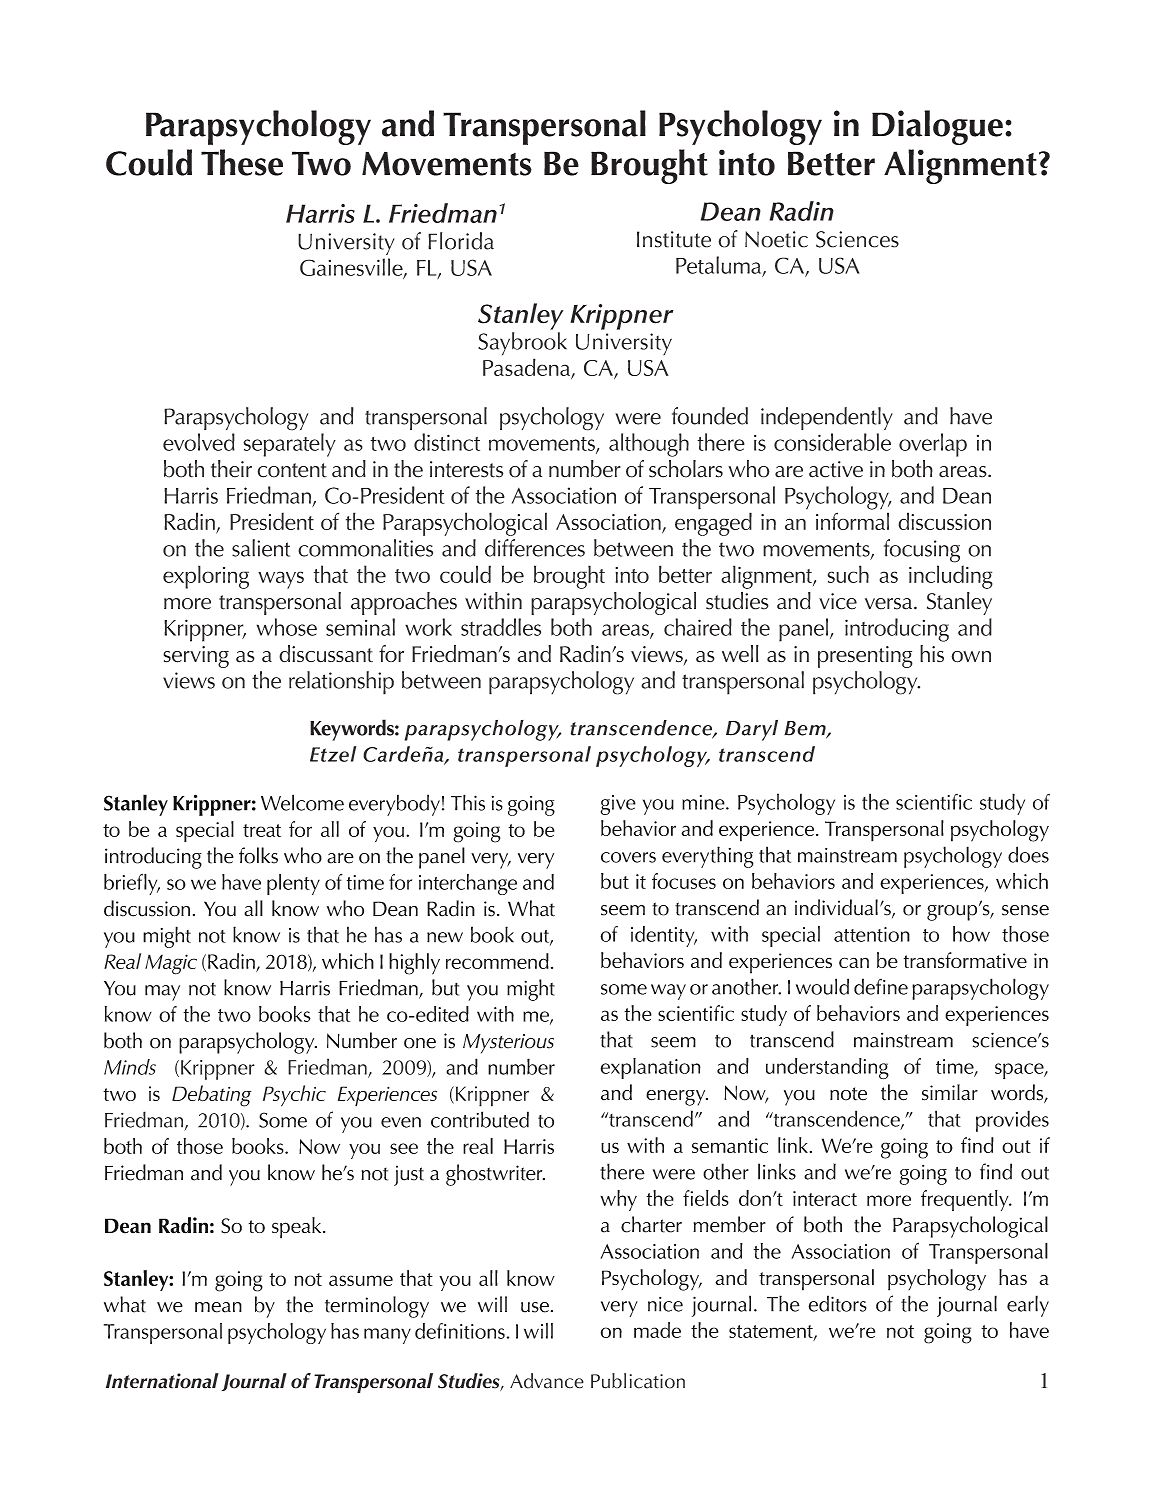 The image size is (1155, 1494). I want to click on Institute, so click(674, 239).
